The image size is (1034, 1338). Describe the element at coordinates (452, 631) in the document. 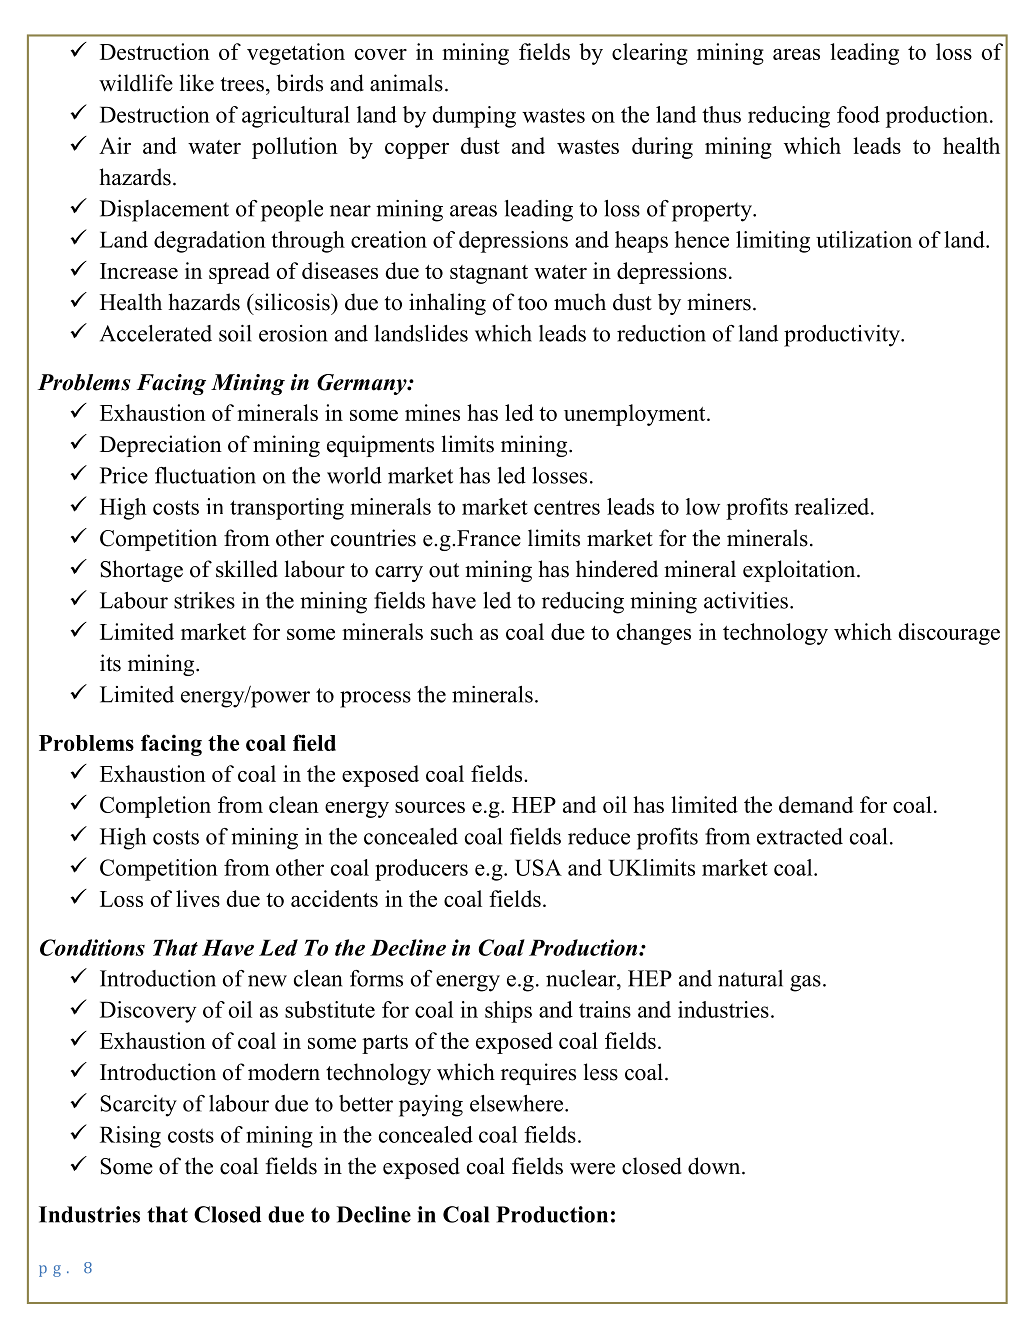

I see `such` at that location.
